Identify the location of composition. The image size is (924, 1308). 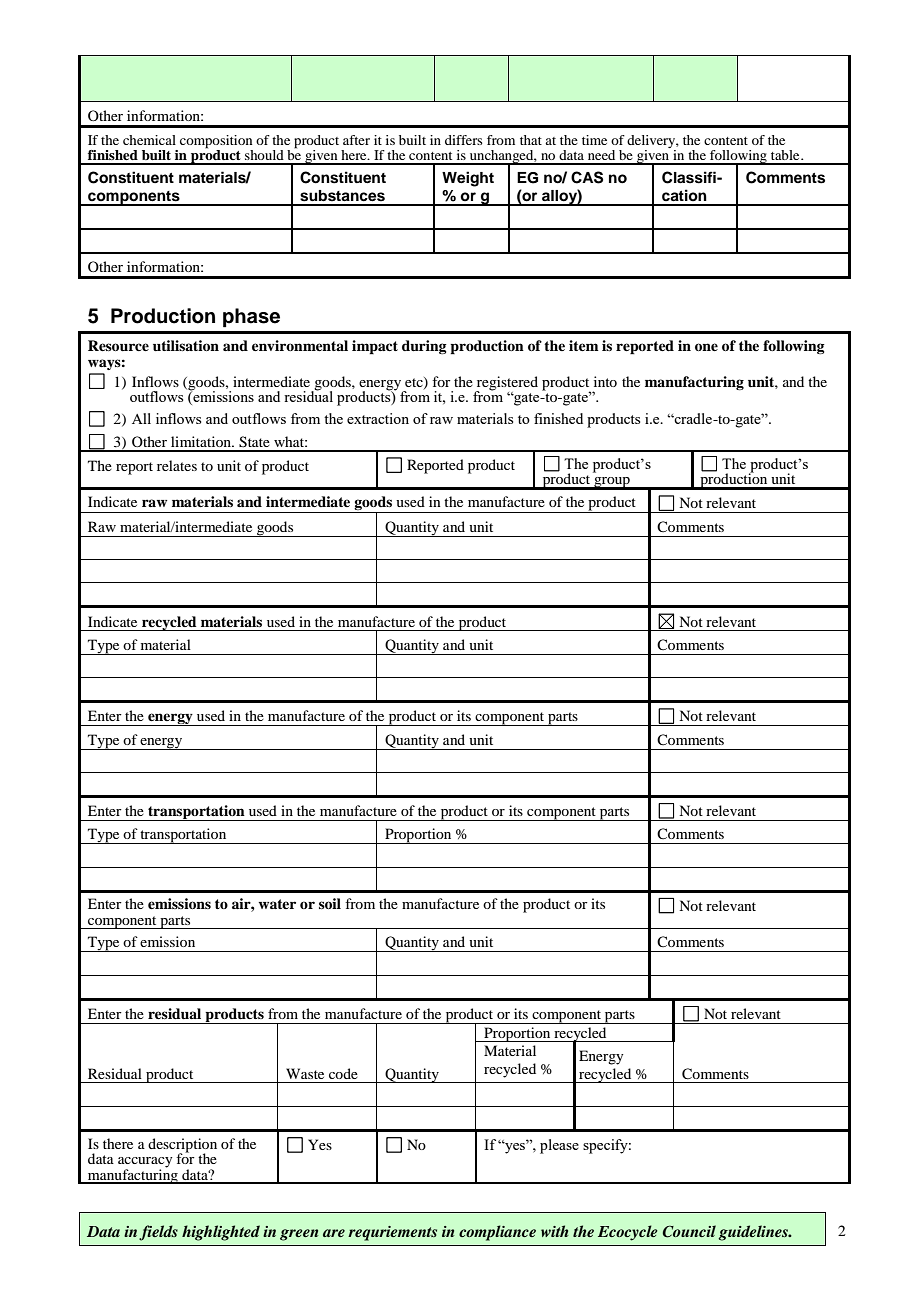
(216, 142).
